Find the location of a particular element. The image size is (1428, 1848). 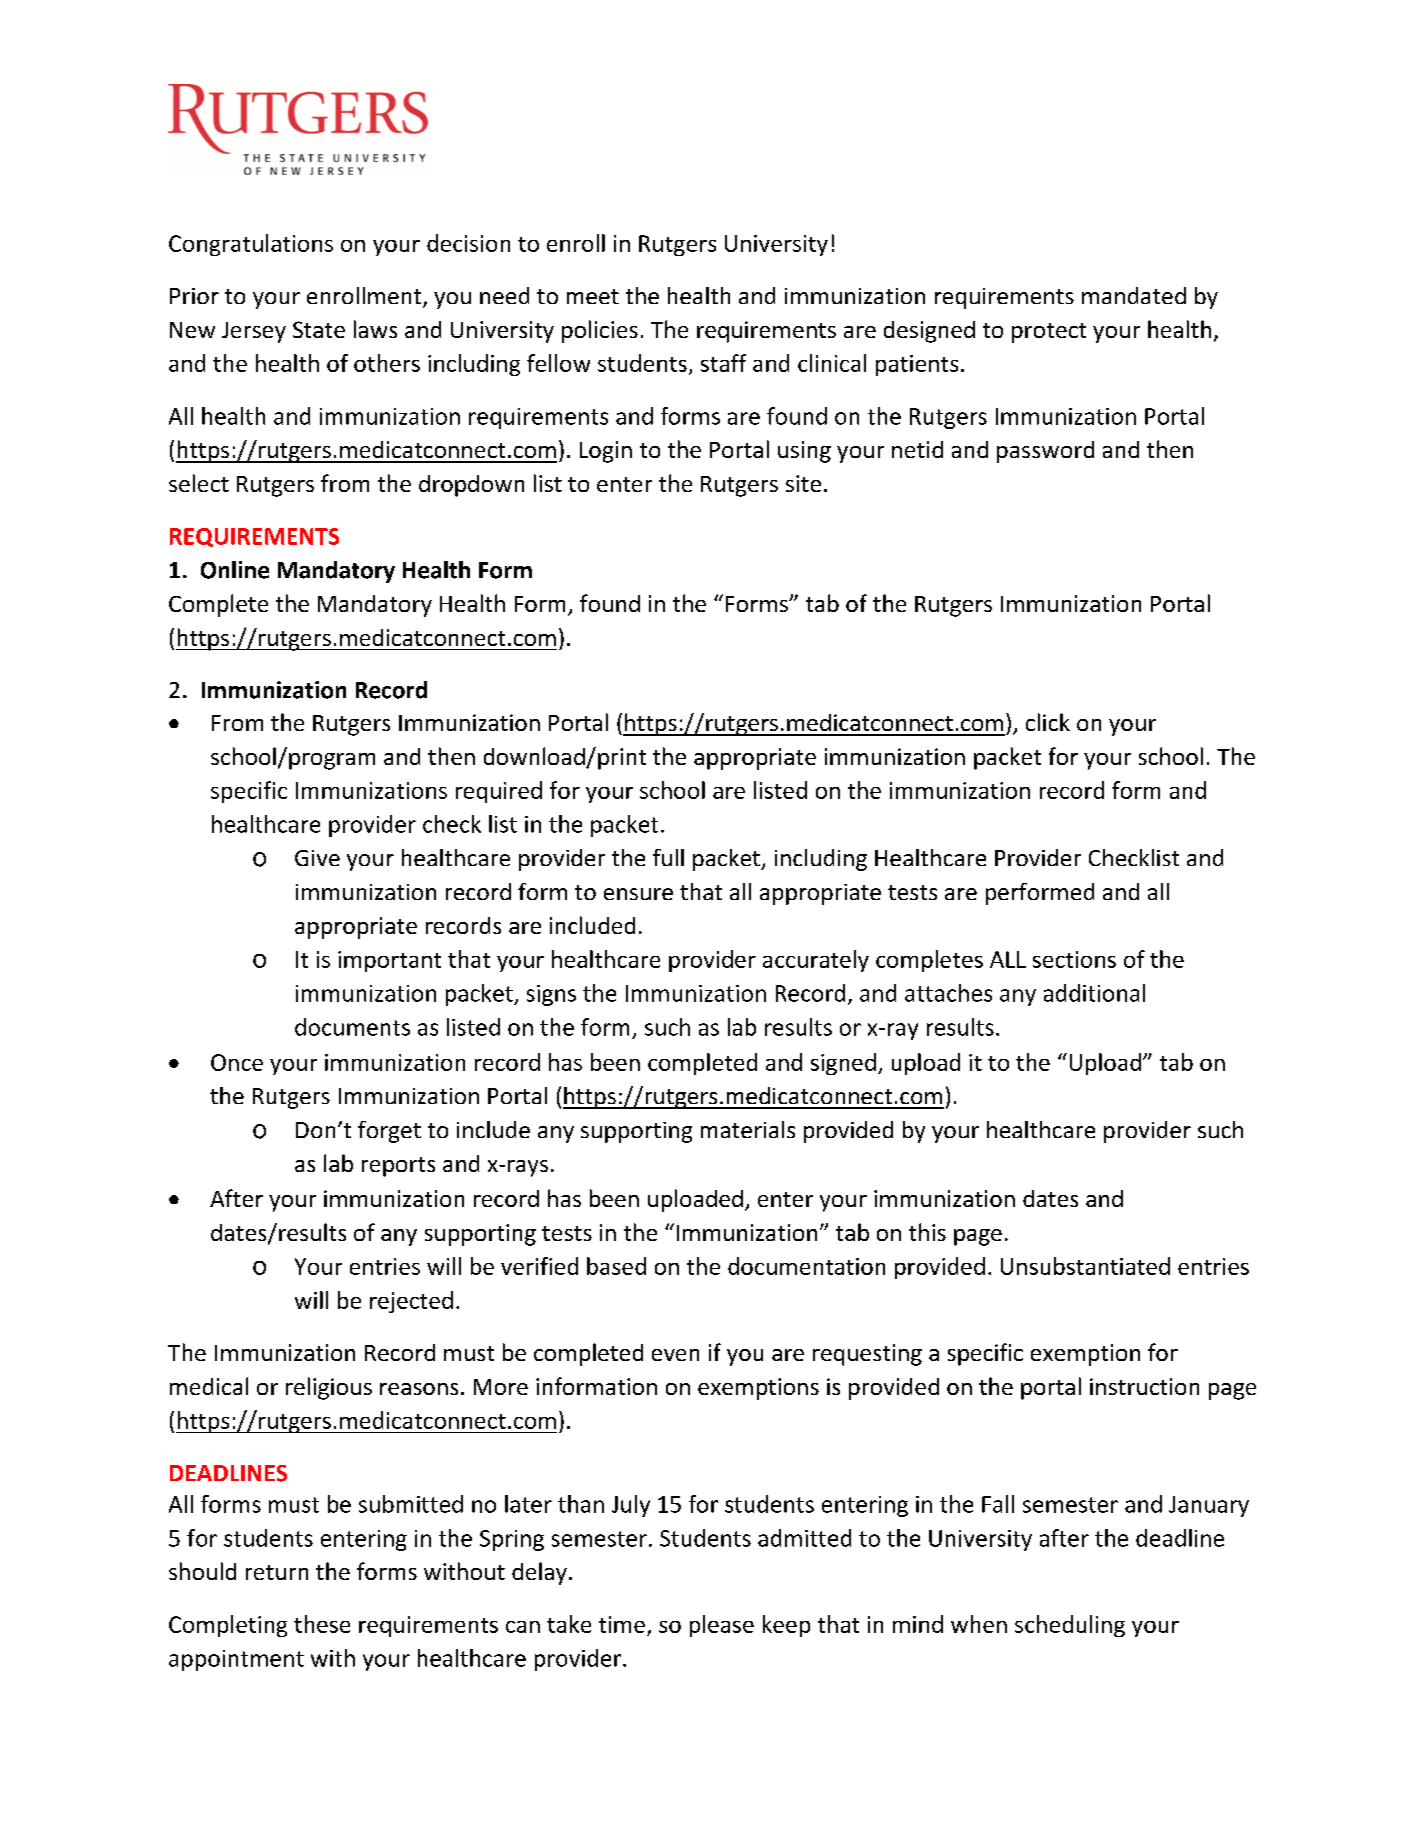

full is located at coordinates (668, 857).
